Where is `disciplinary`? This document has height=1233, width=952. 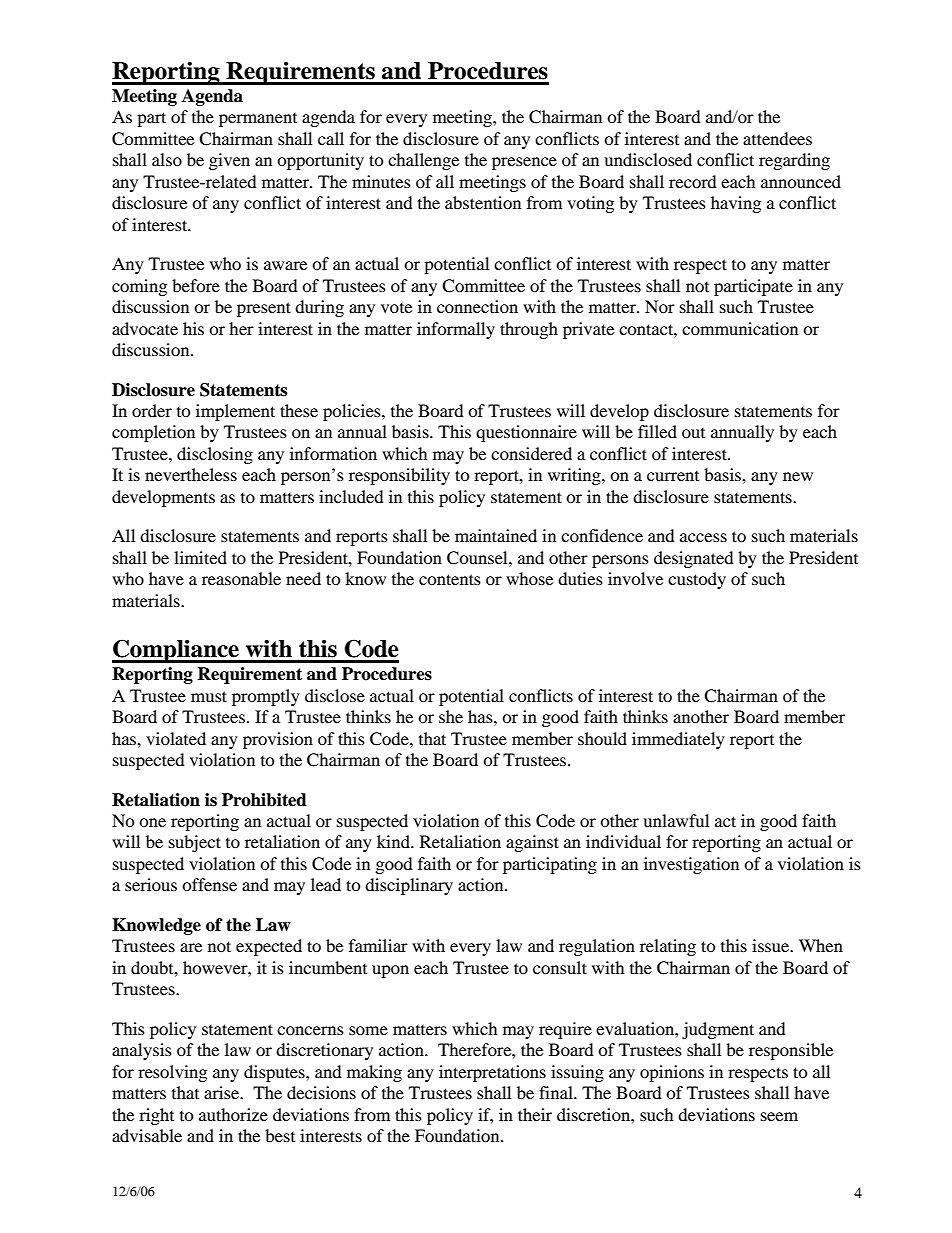 disciplinary is located at coordinates (409, 886).
